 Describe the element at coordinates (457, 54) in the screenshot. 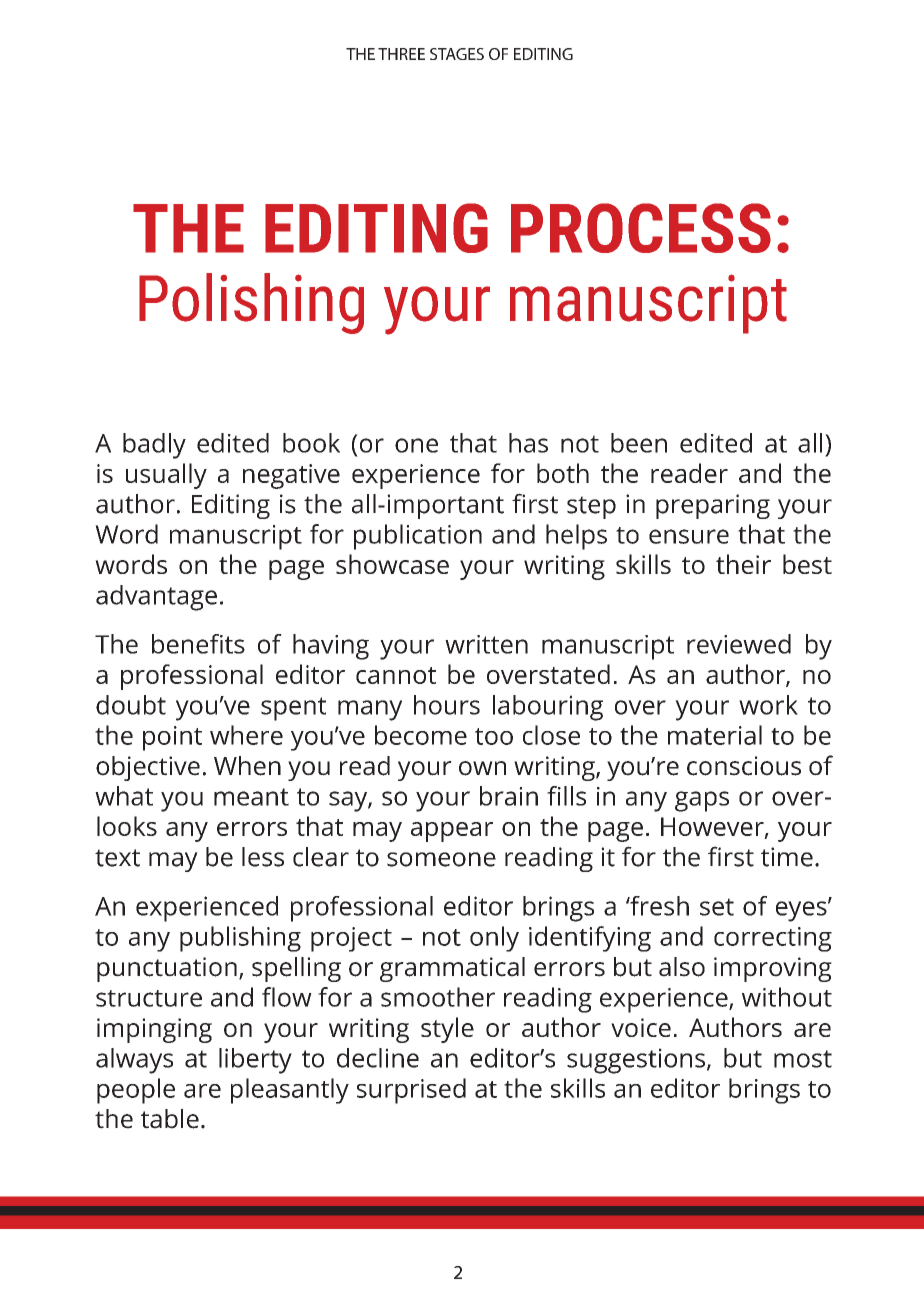

I see `STAGES` at that location.
